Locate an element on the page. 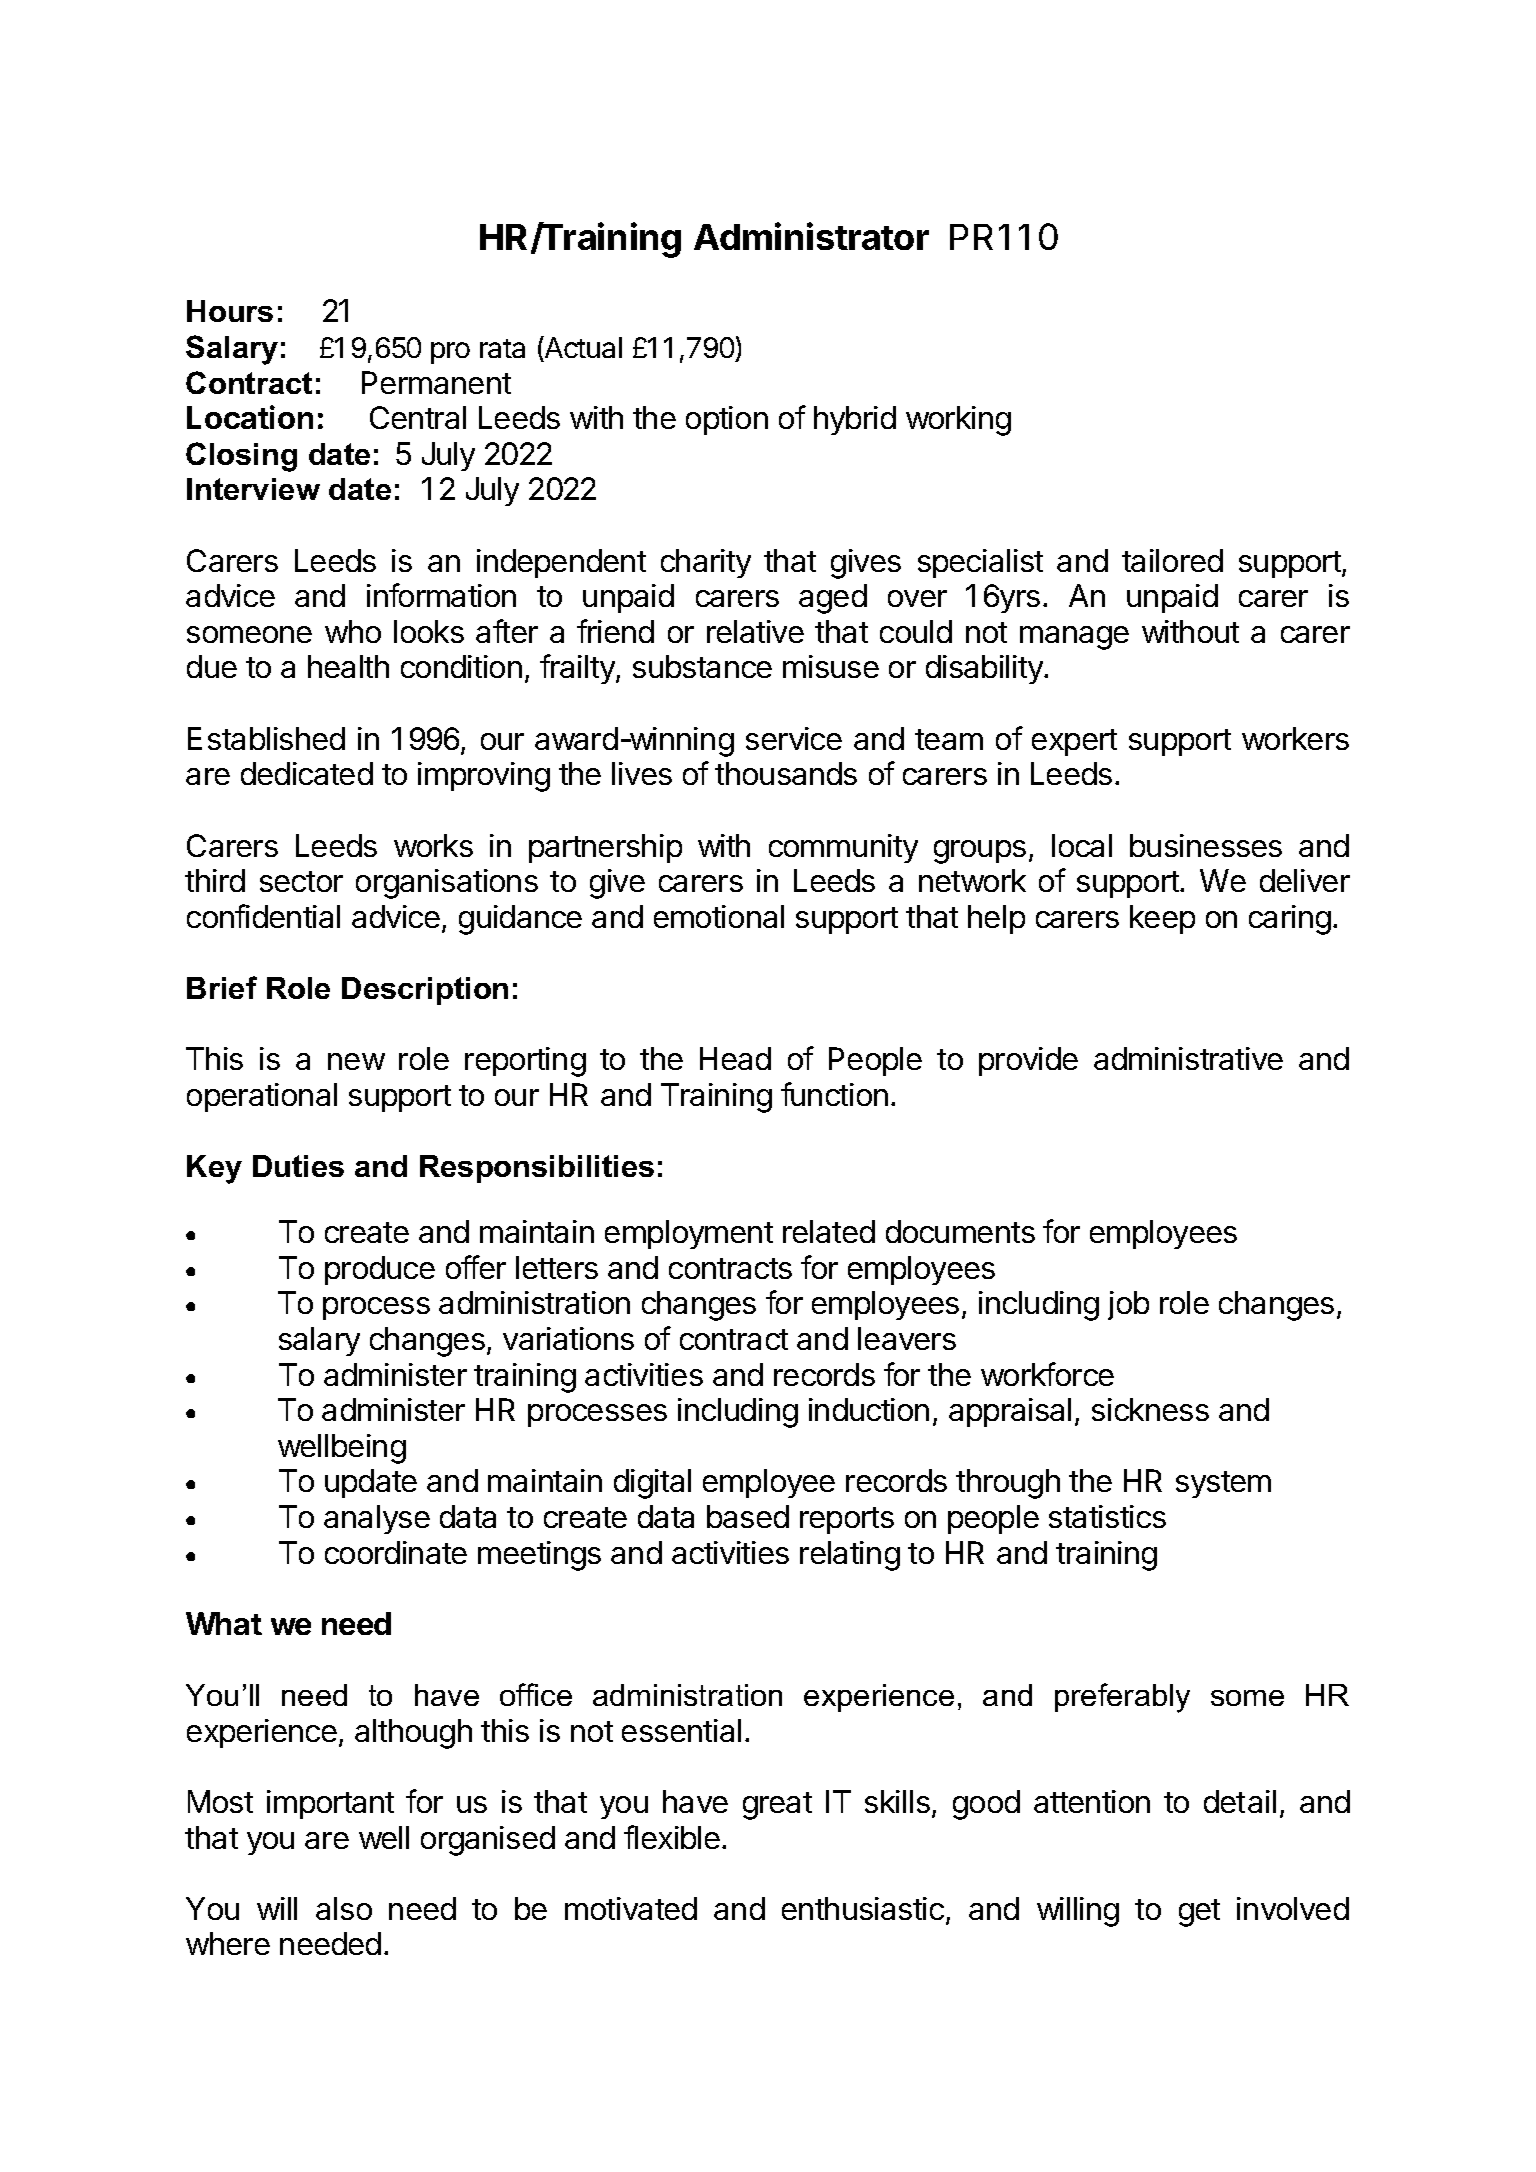 The height and width of the document is (2172, 1536). based is located at coordinates (748, 1516).
